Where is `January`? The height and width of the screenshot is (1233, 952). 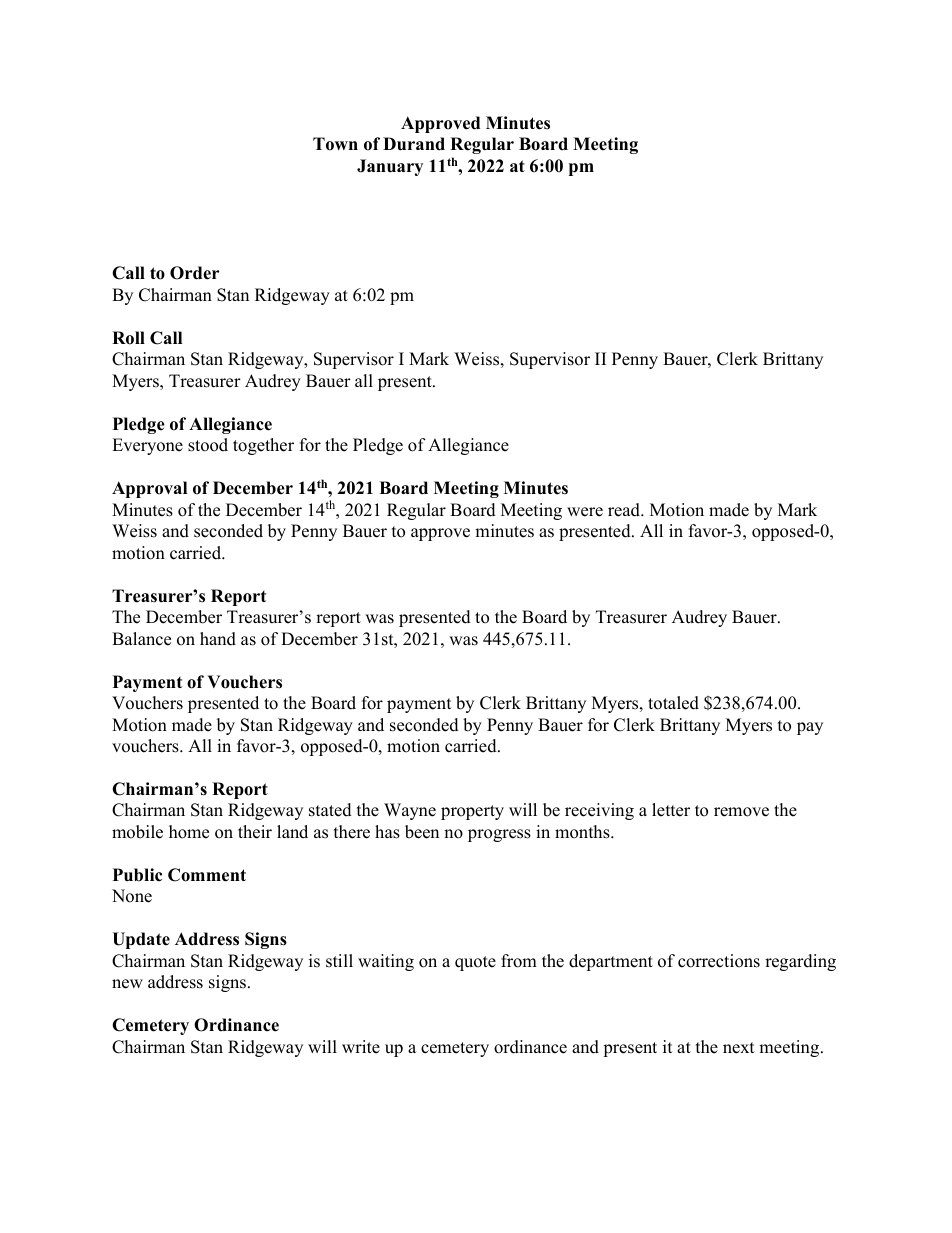
January is located at coordinates (390, 167).
